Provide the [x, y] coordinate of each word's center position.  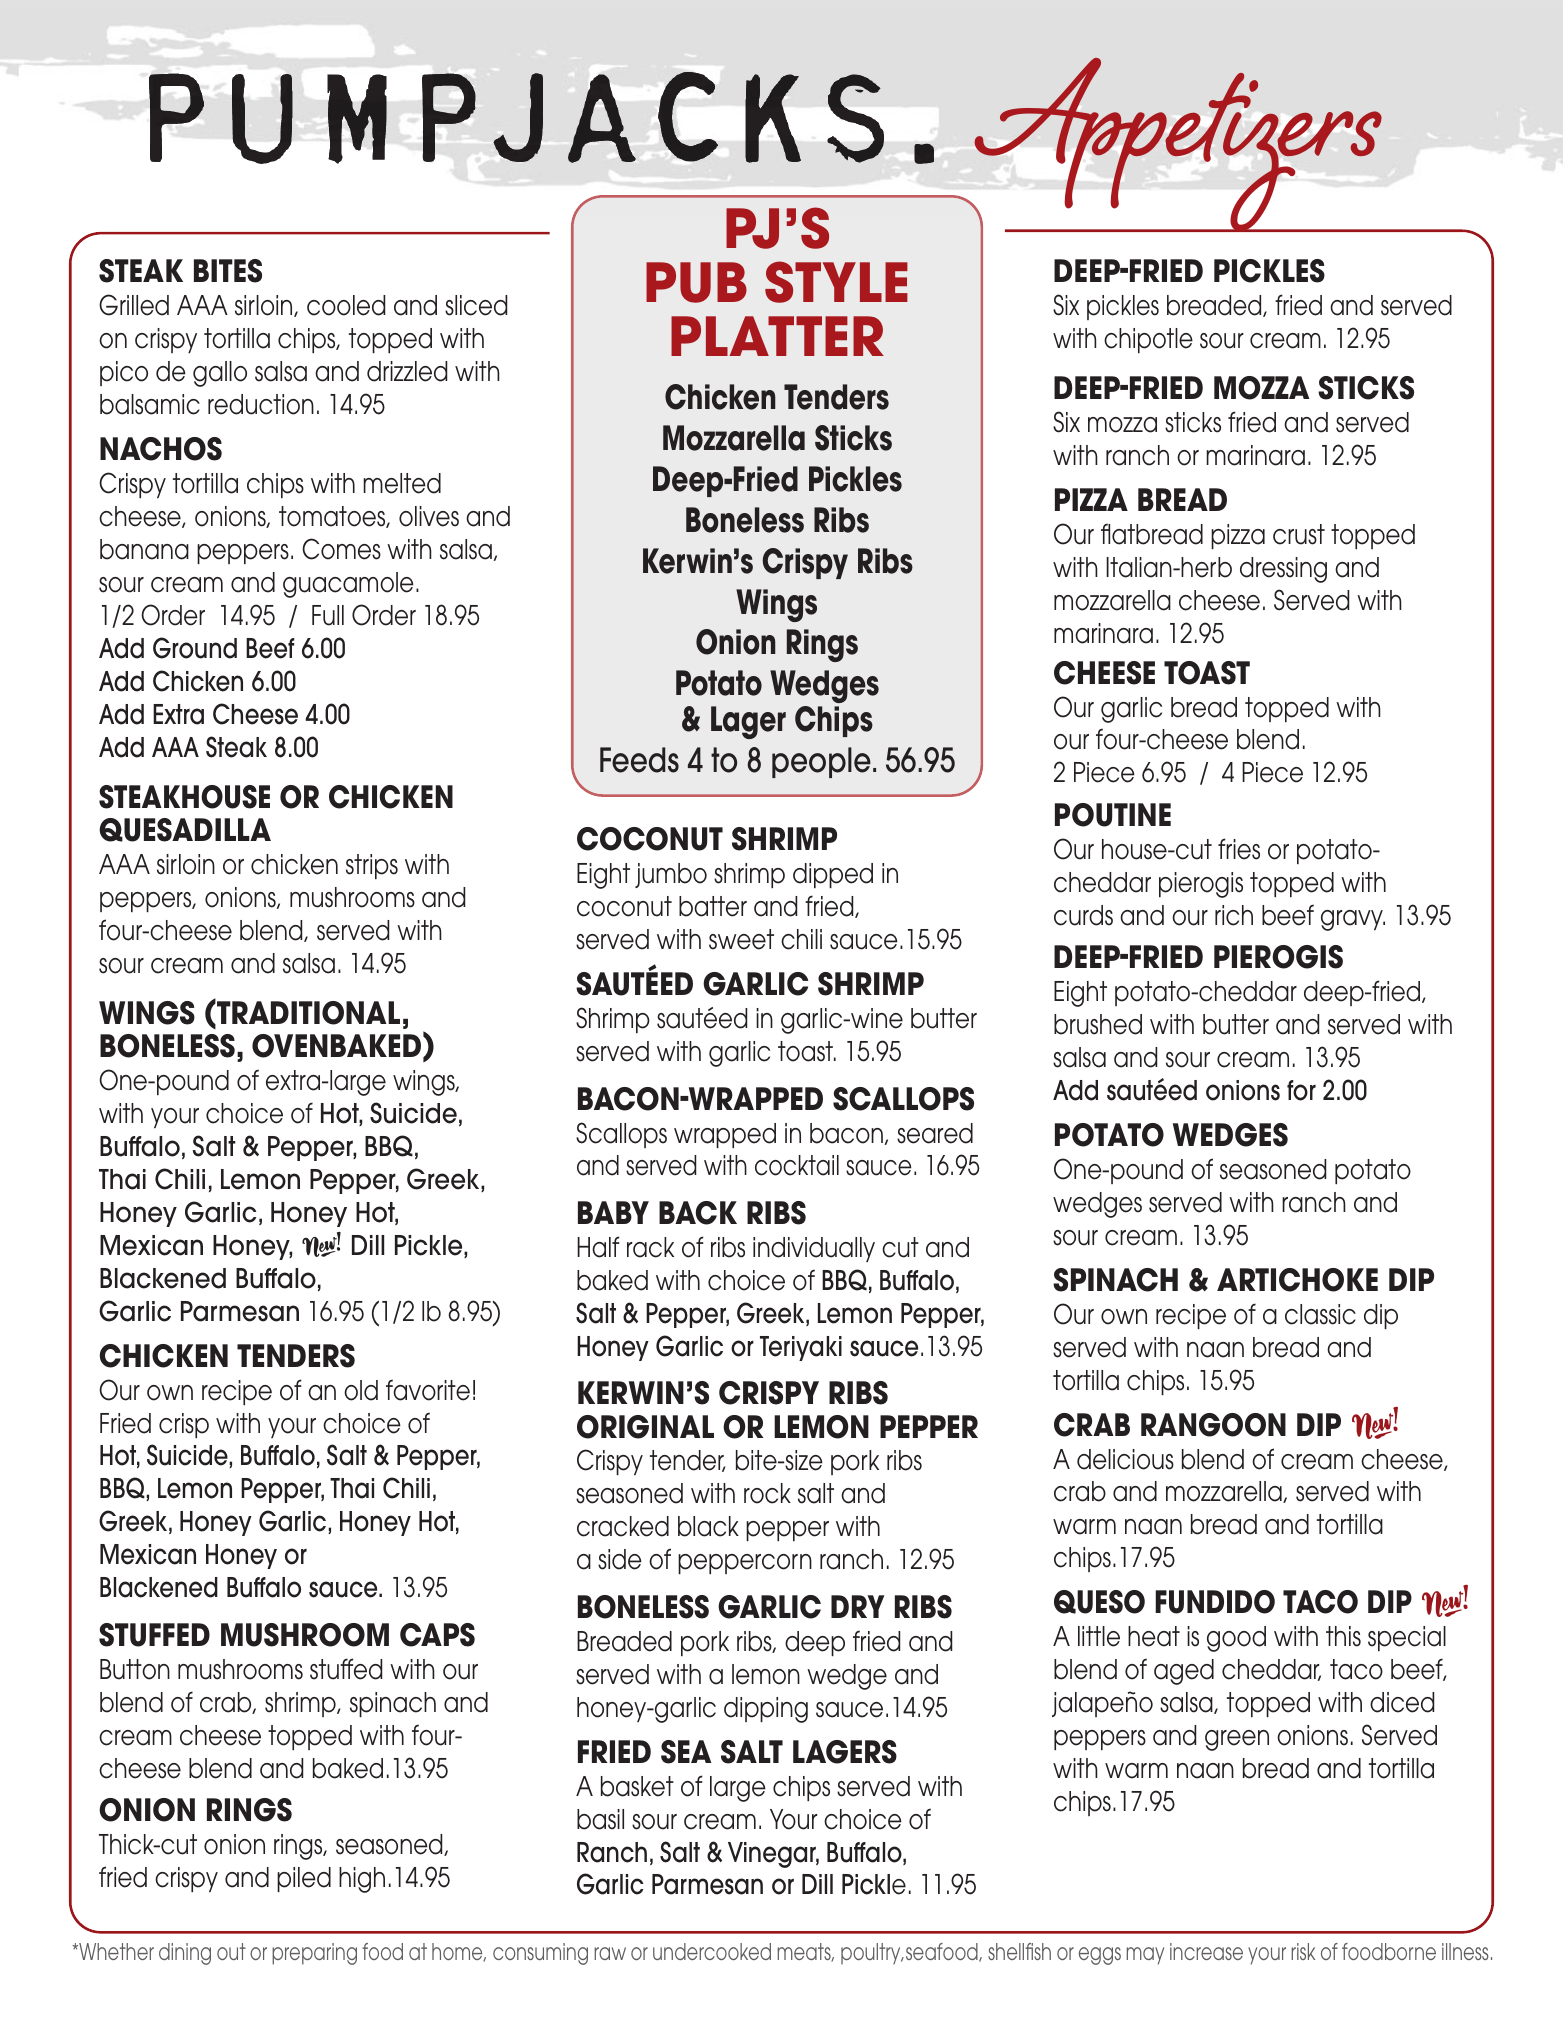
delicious [1125, 1459]
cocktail [797, 1165]
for [1301, 1090]
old [361, 1390]
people [821, 762]
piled [304, 1879]
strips [372, 866]
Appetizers [1178, 146]
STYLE [836, 282]
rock [767, 1493]
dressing [1283, 570]
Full [328, 615]
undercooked [712, 1951]
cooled [346, 305]
